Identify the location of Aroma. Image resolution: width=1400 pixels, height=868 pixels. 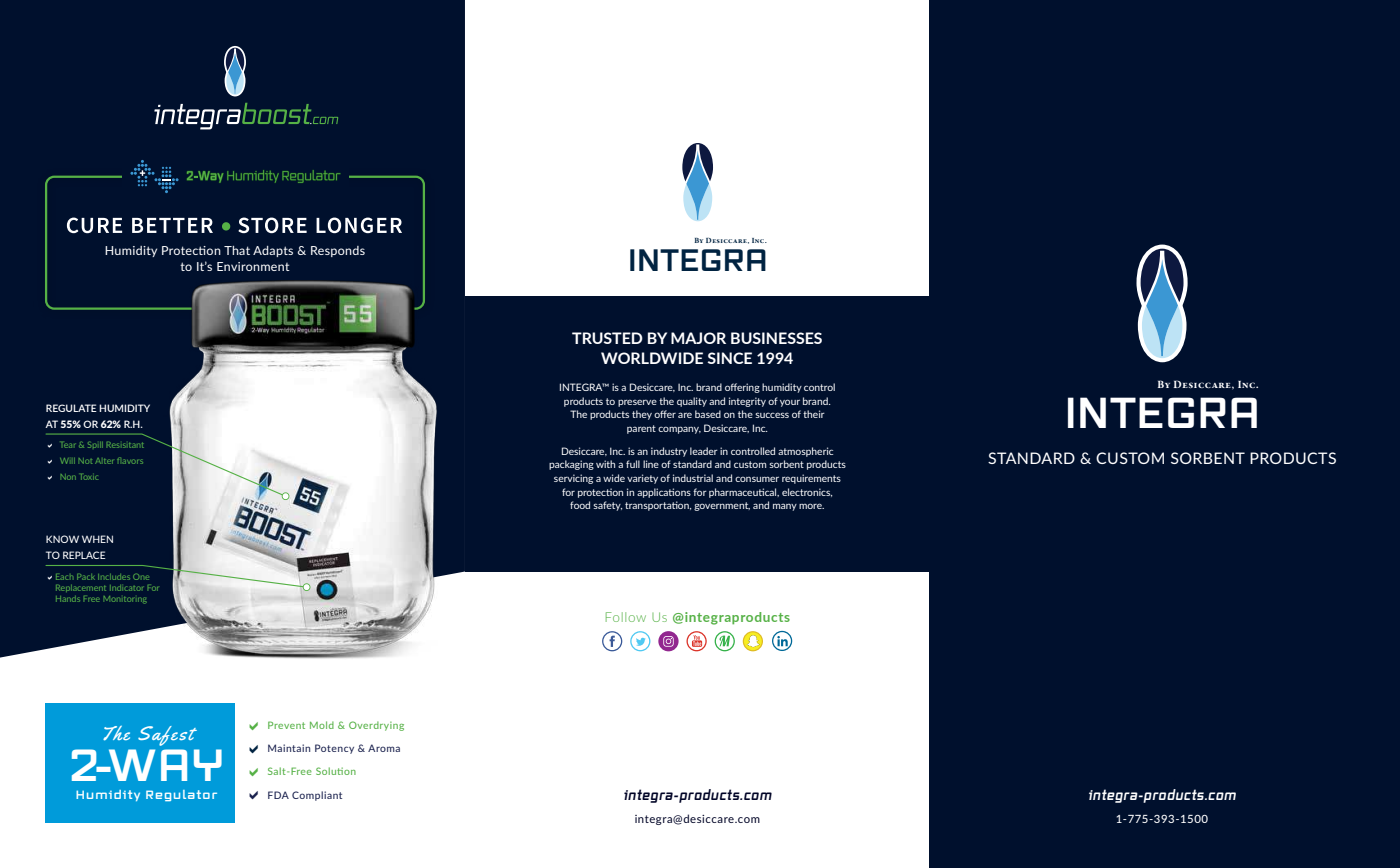
(384, 748).
